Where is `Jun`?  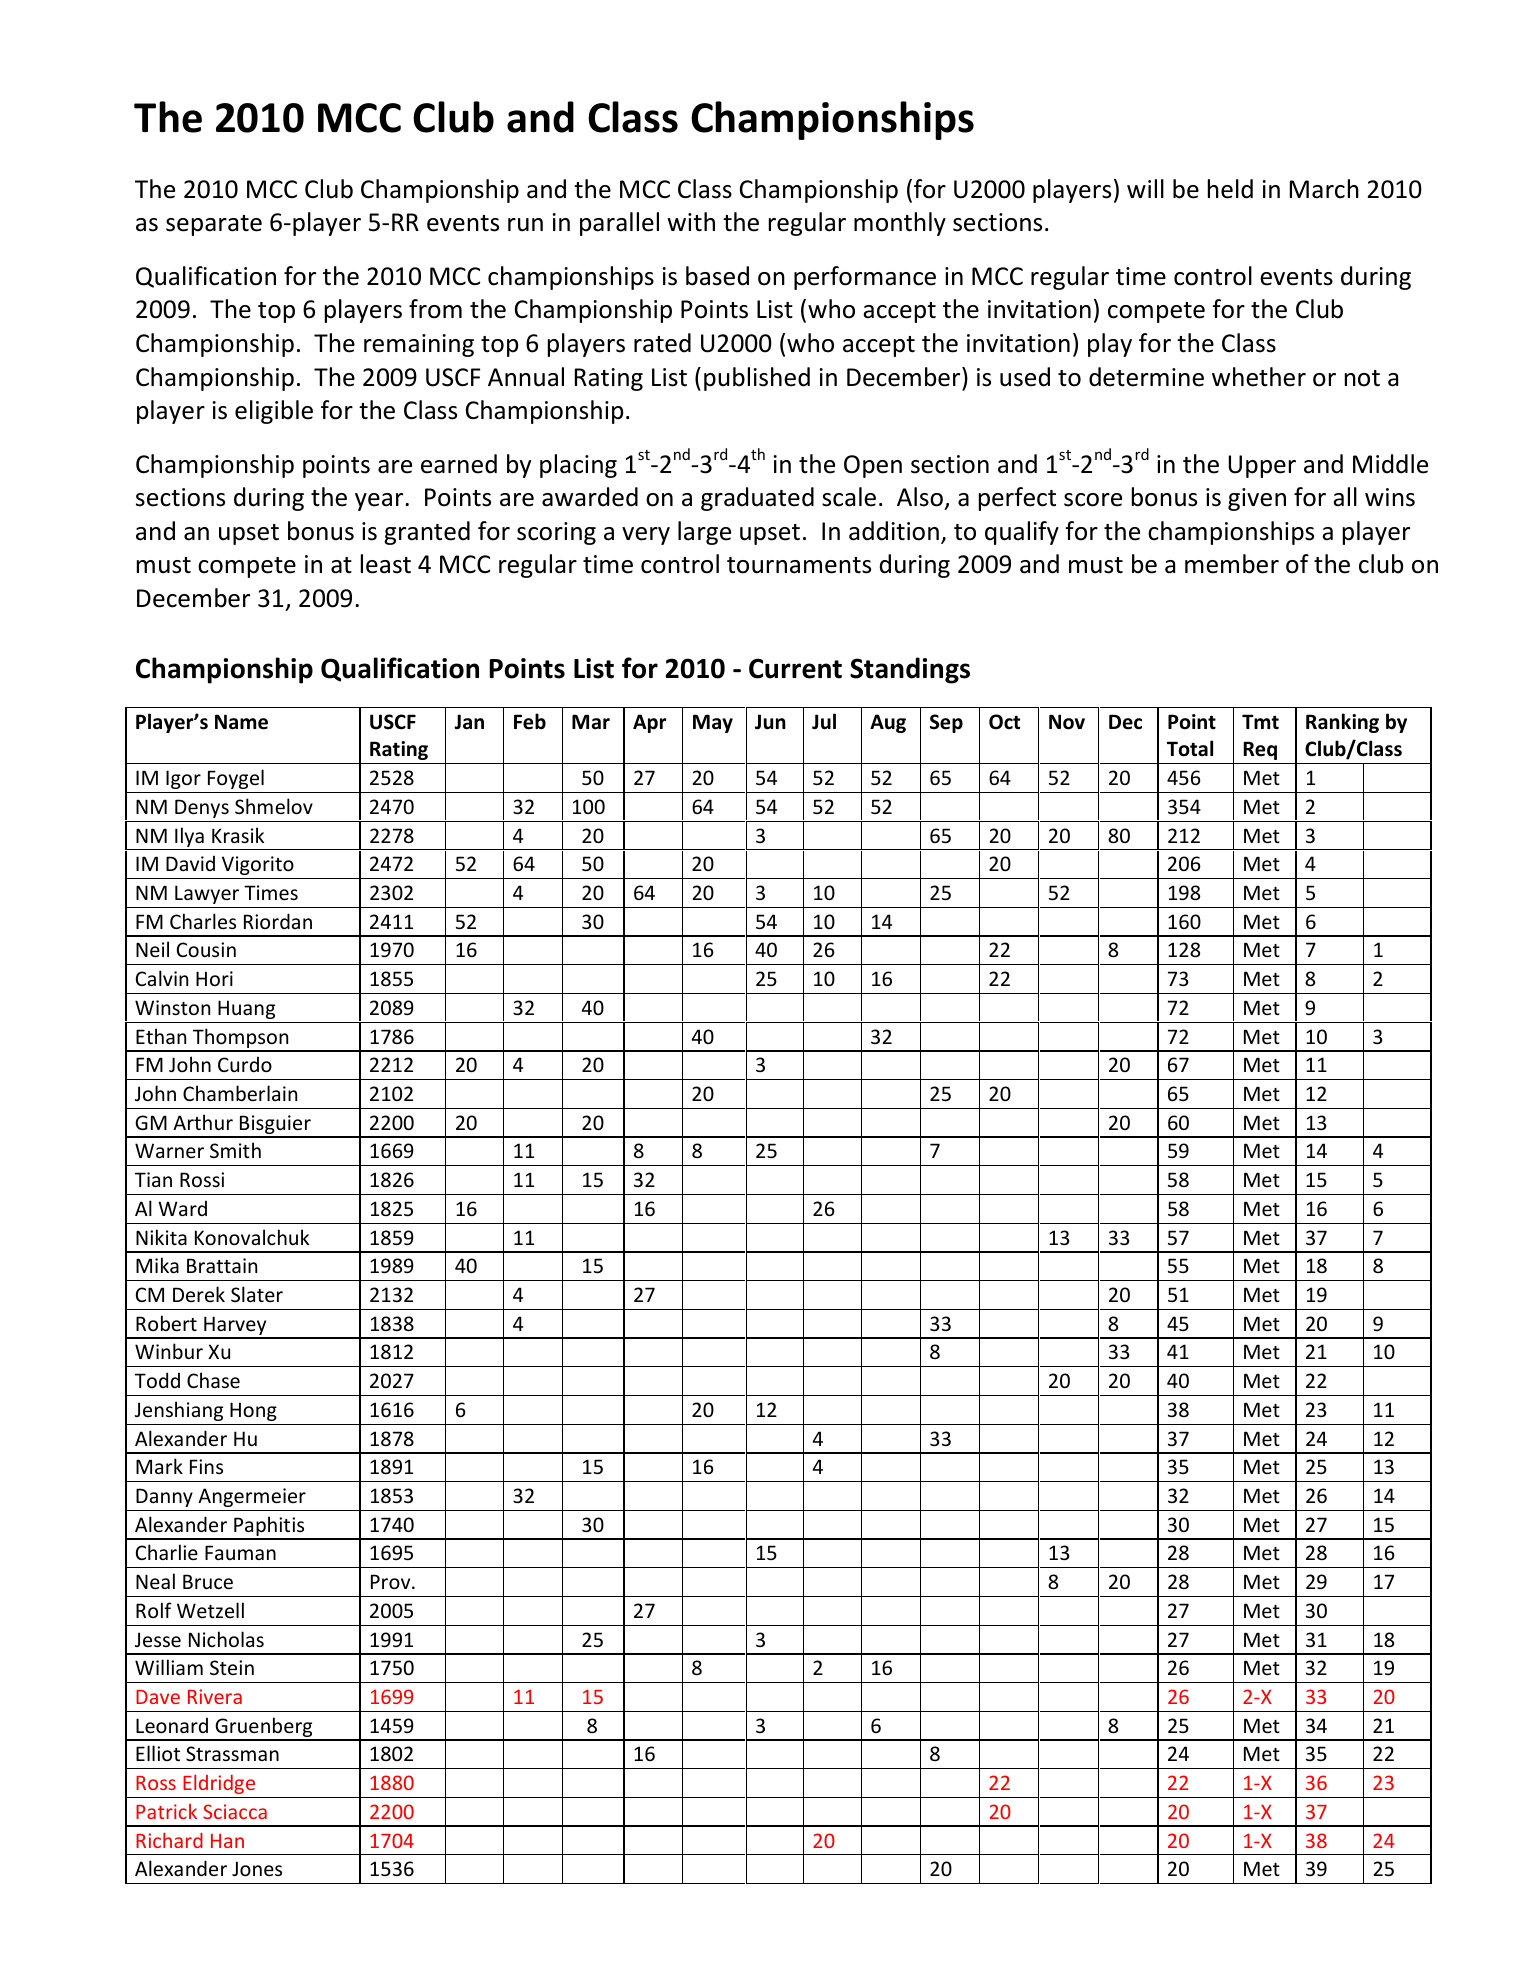 Jun is located at coordinates (770, 722).
